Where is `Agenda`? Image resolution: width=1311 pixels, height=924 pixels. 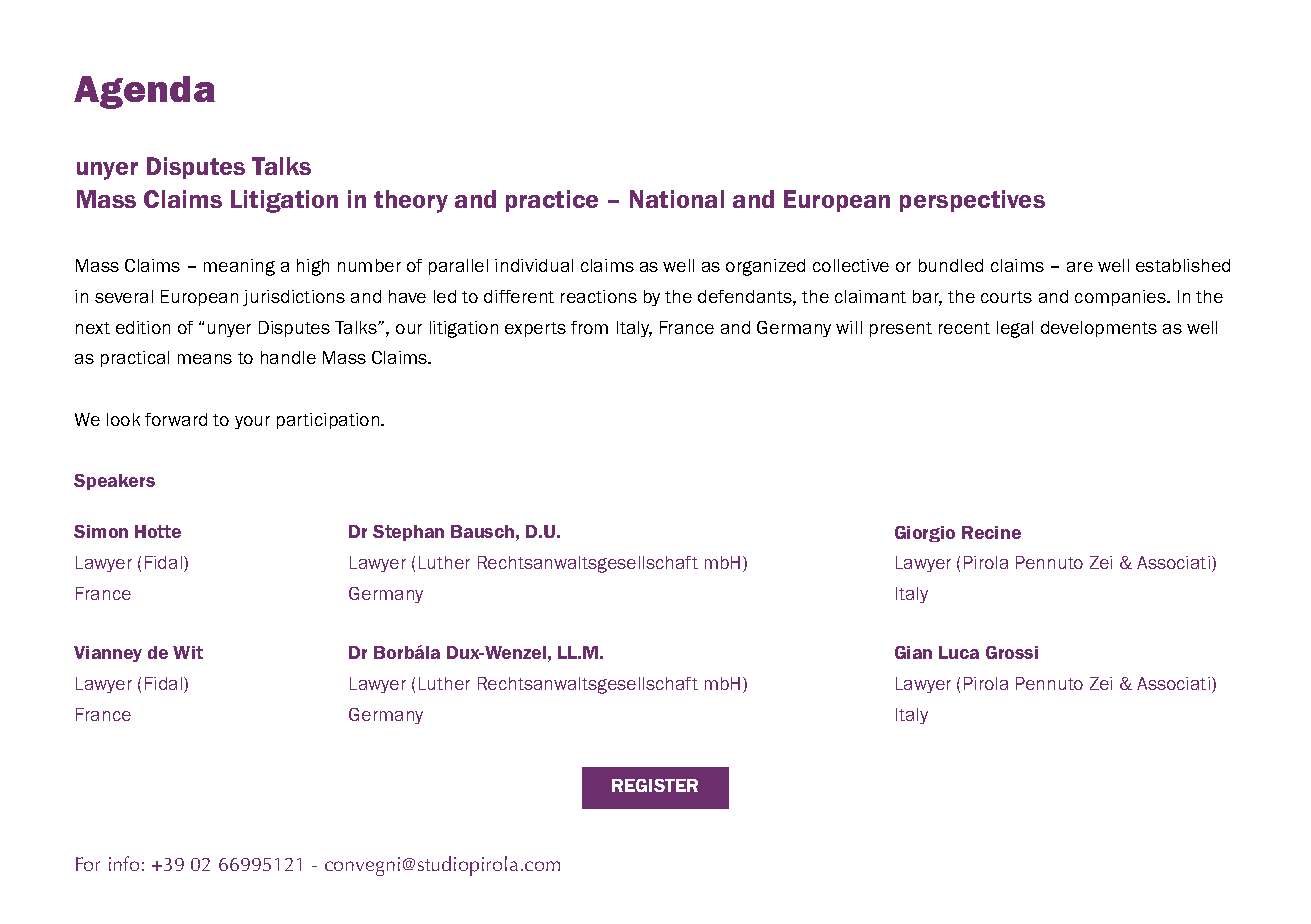 Agenda is located at coordinates (144, 92).
